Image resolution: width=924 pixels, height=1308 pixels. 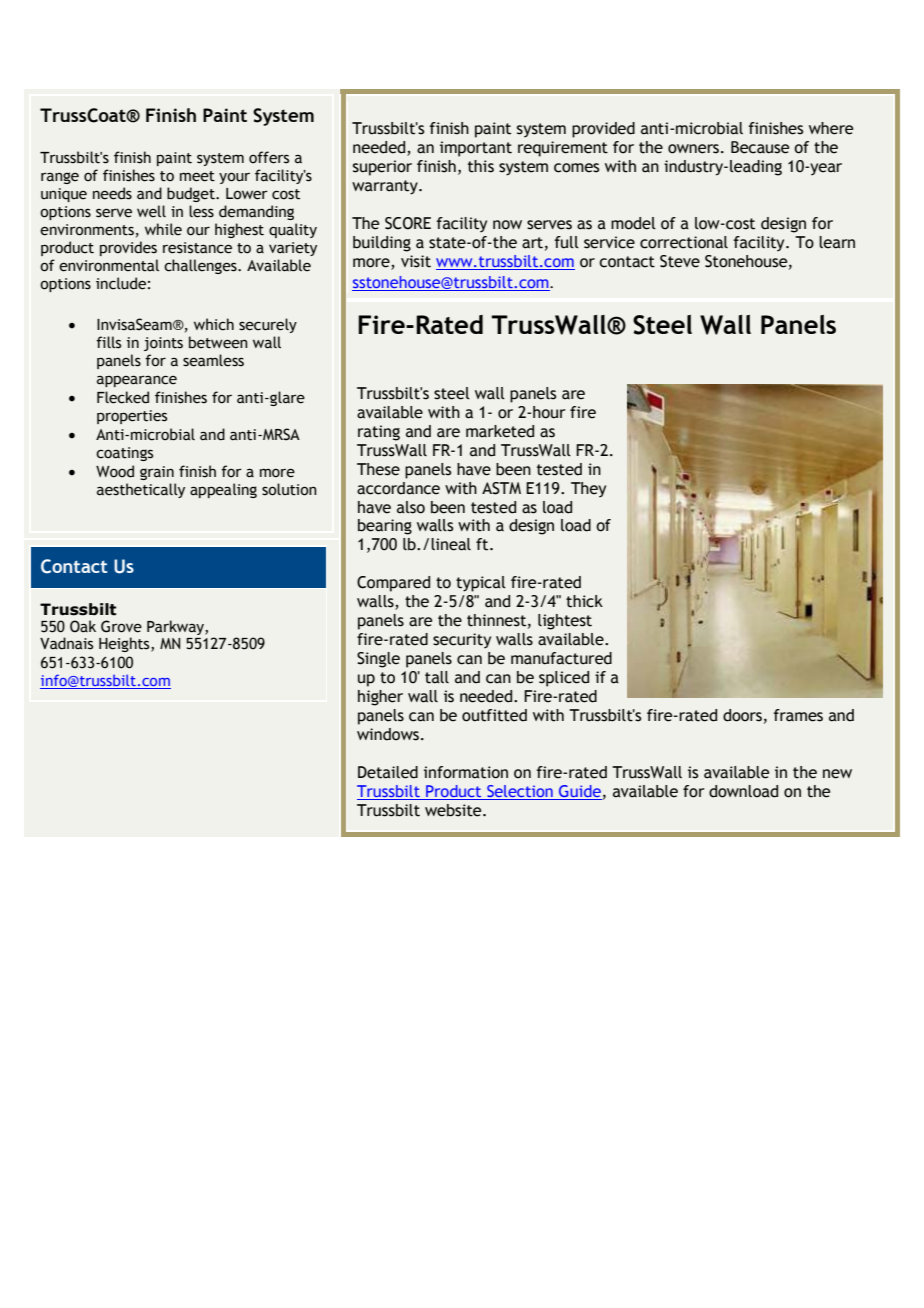 I want to click on Detailed, so click(x=388, y=772).
